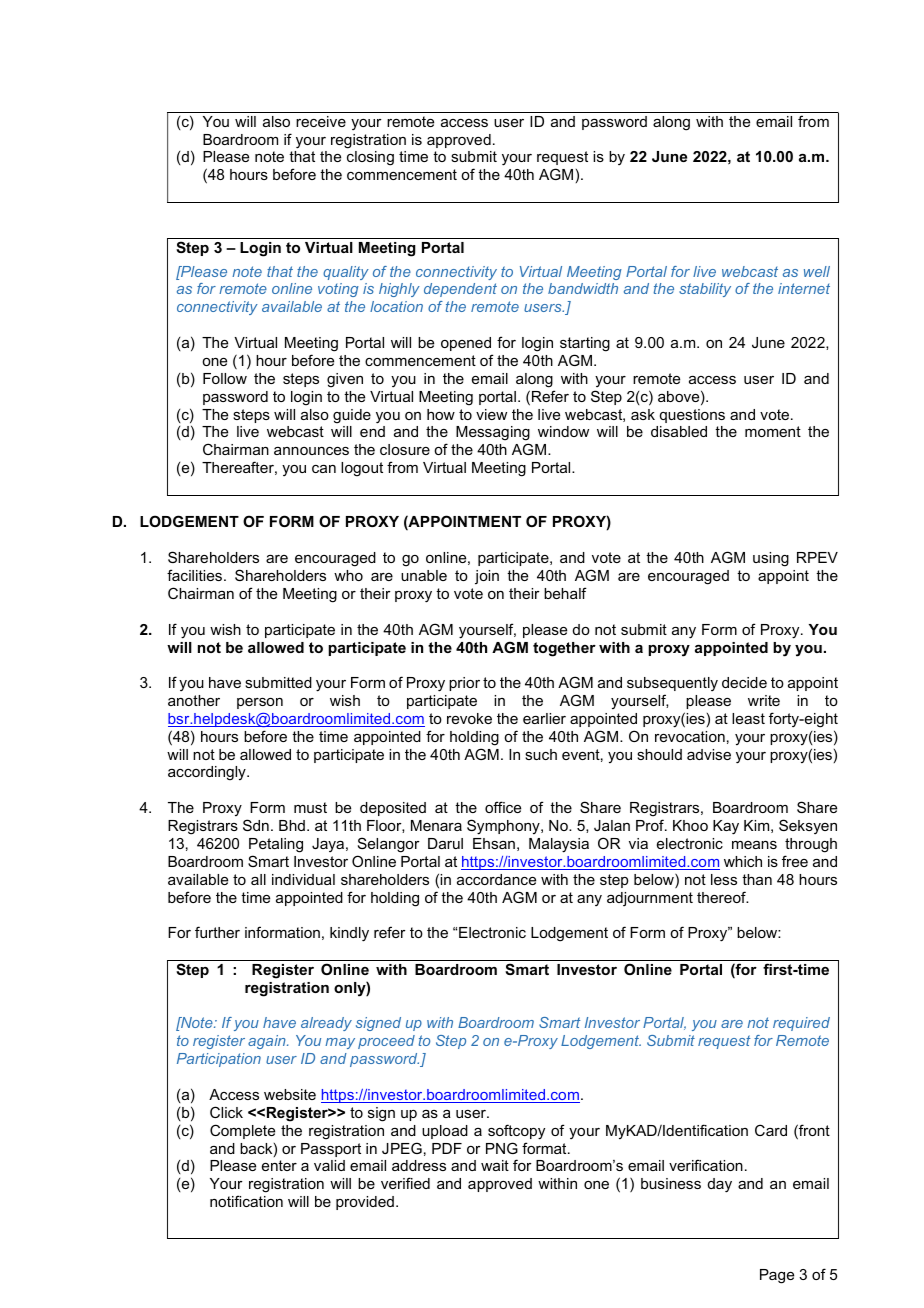 Image resolution: width=924 pixels, height=1308 pixels. What do you see at coordinates (495, 1165) in the image?
I see `wait` at bounding box center [495, 1165].
